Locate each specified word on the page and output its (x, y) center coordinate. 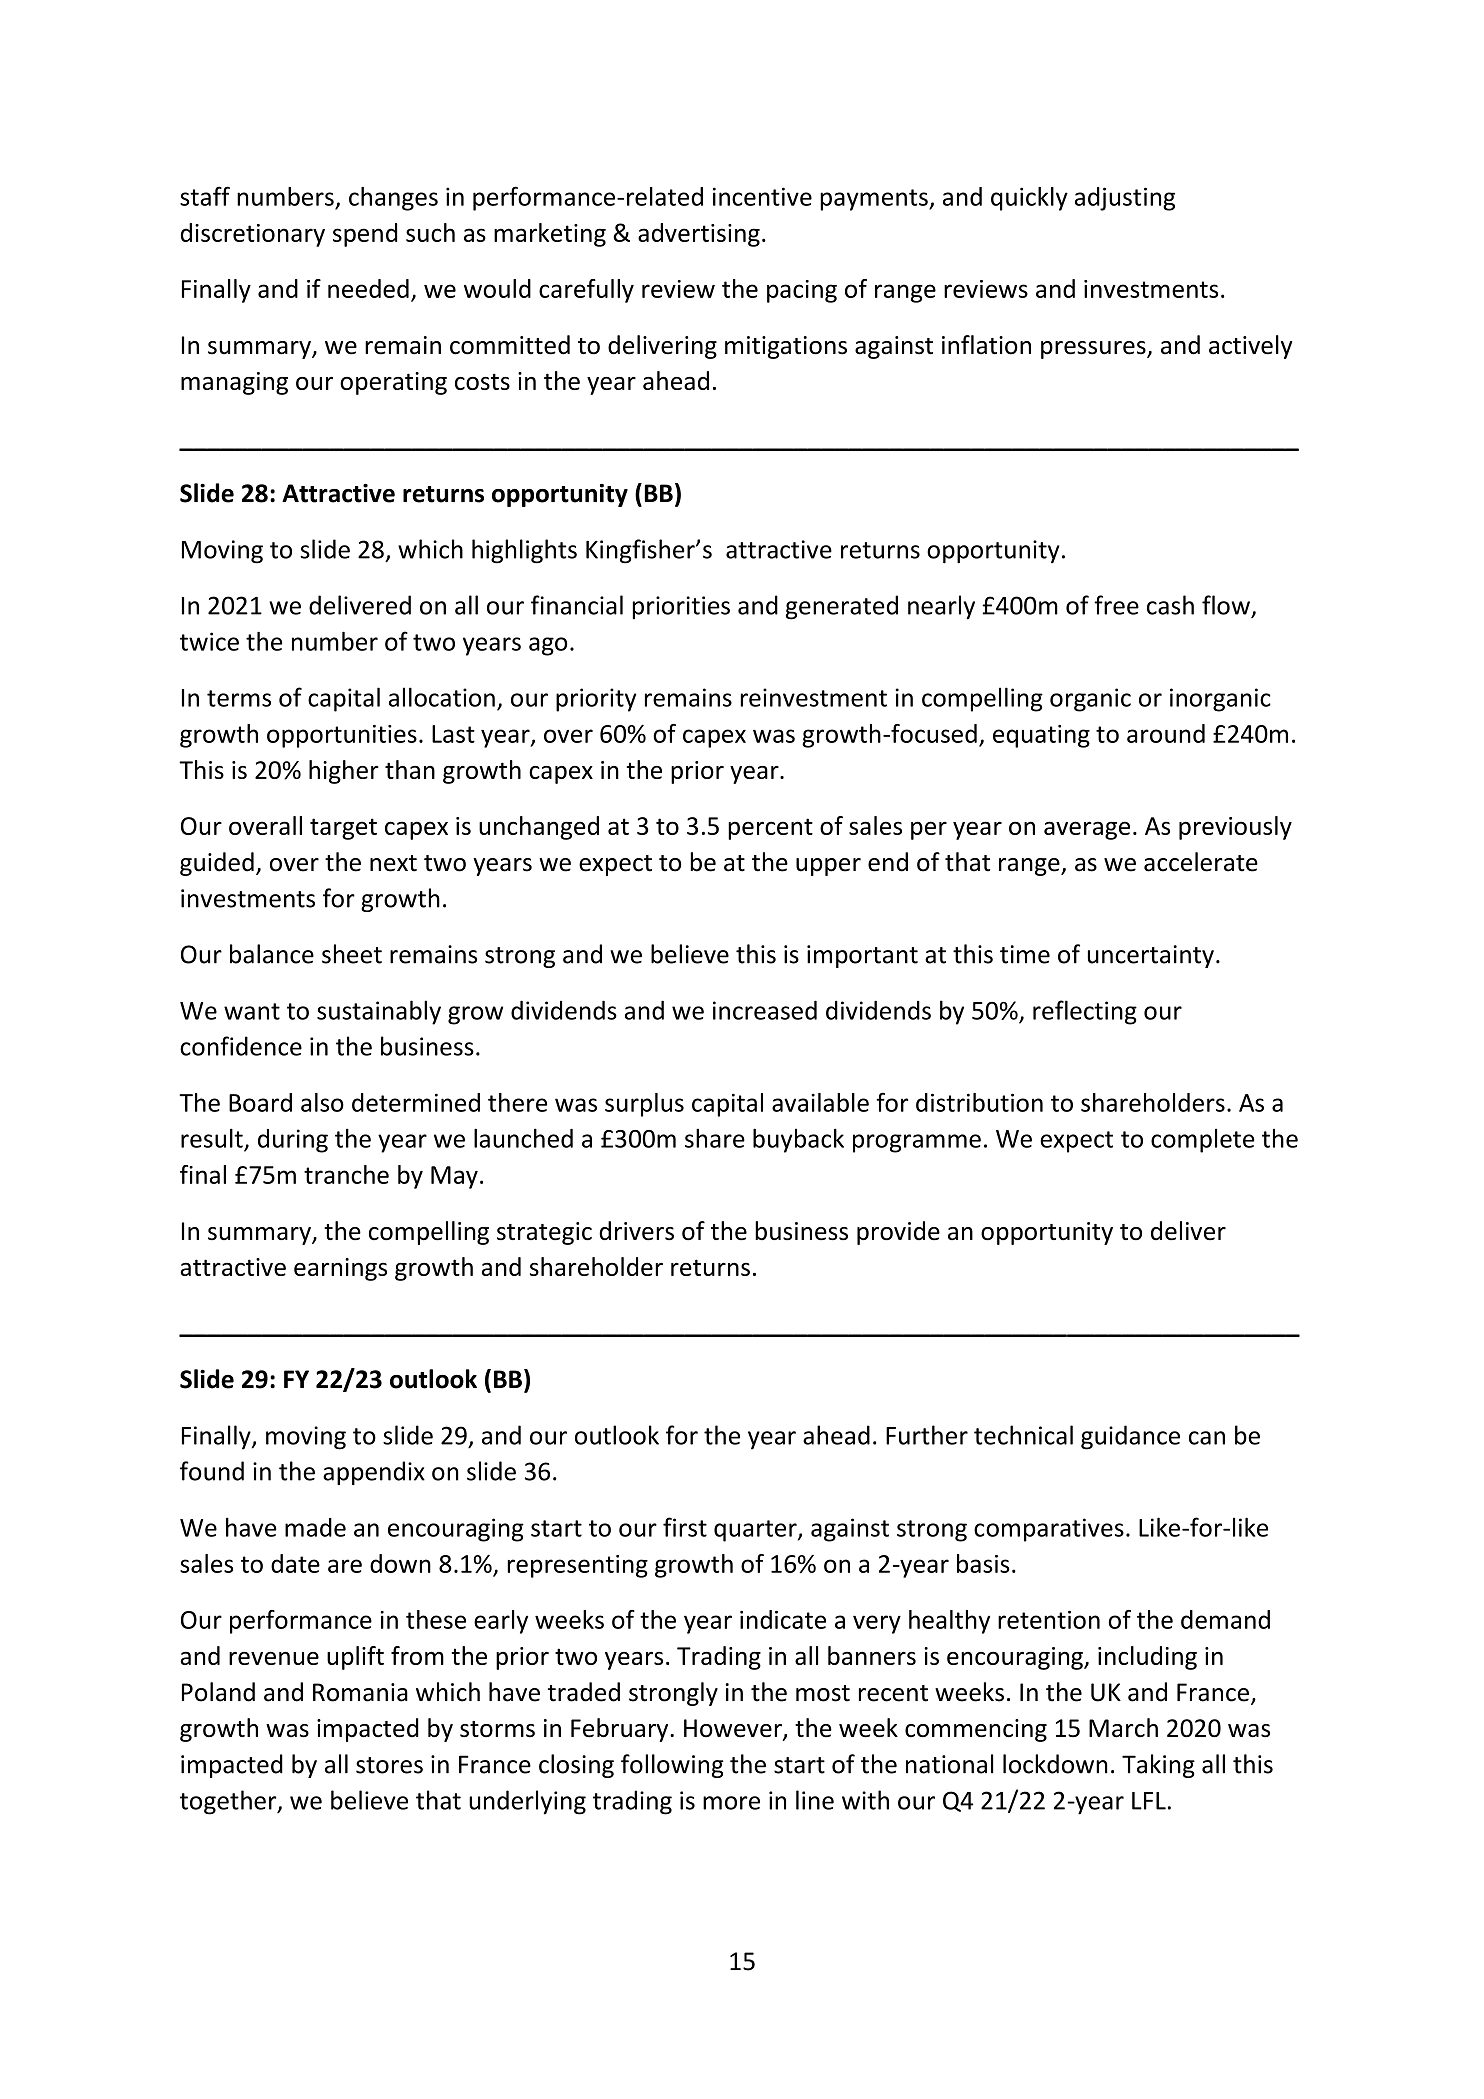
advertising (699, 235)
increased (765, 1010)
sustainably (379, 1012)
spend (365, 235)
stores (389, 1765)
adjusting (1125, 199)
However (734, 1729)
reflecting (1085, 1012)
